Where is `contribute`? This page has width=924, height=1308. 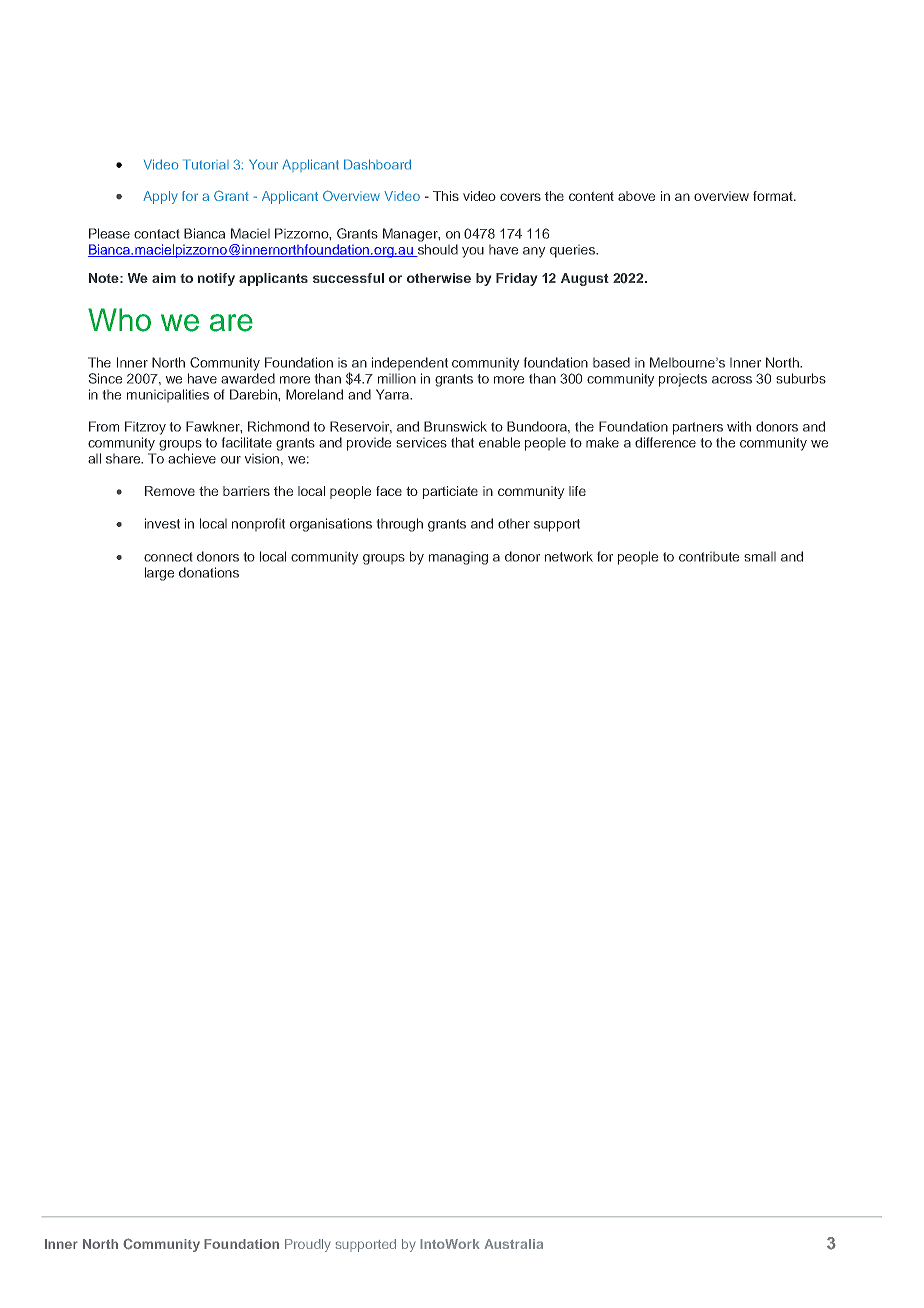 contribute is located at coordinates (709, 557).
